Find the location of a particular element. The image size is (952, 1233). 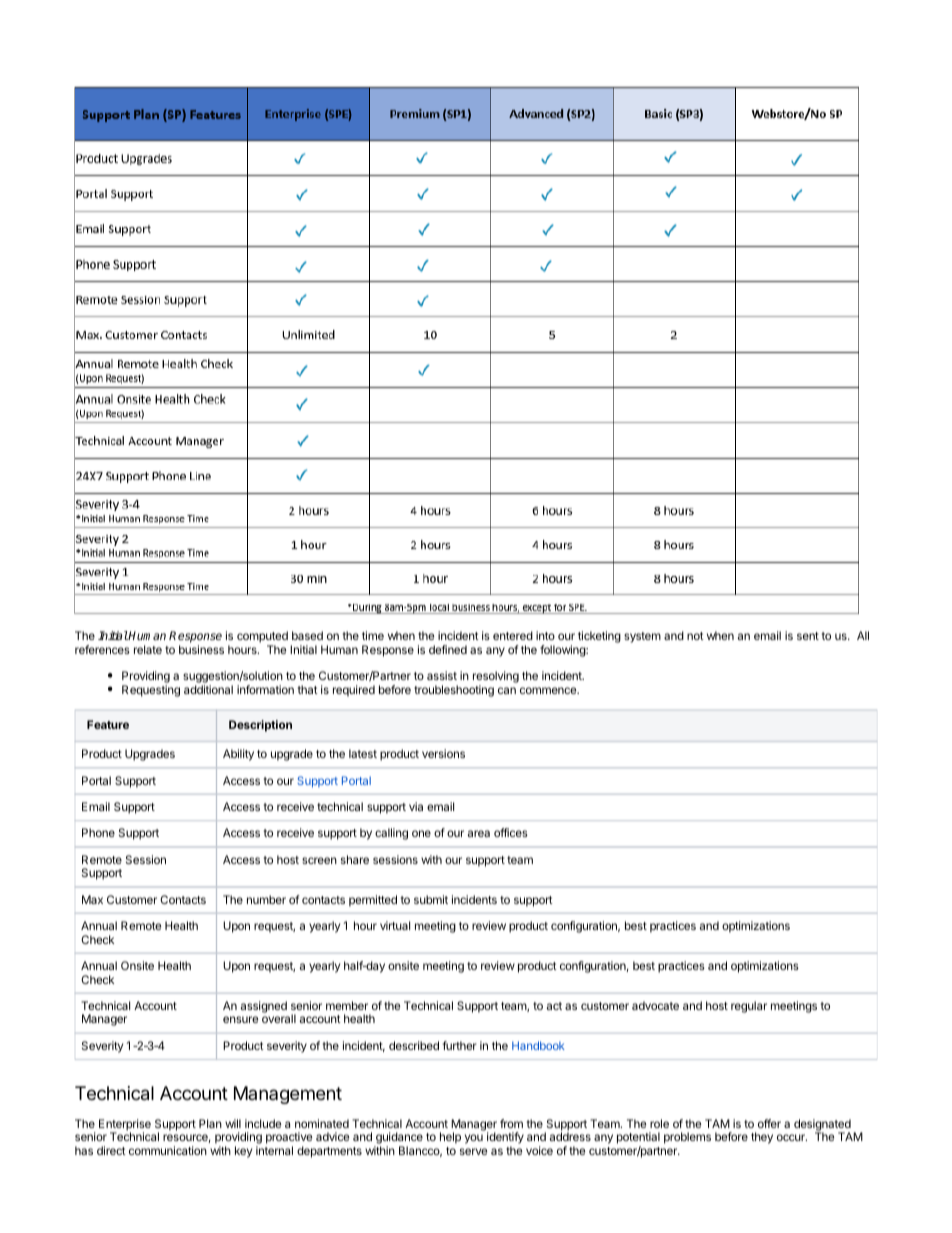

Max is located at coordinates (92, 899).
